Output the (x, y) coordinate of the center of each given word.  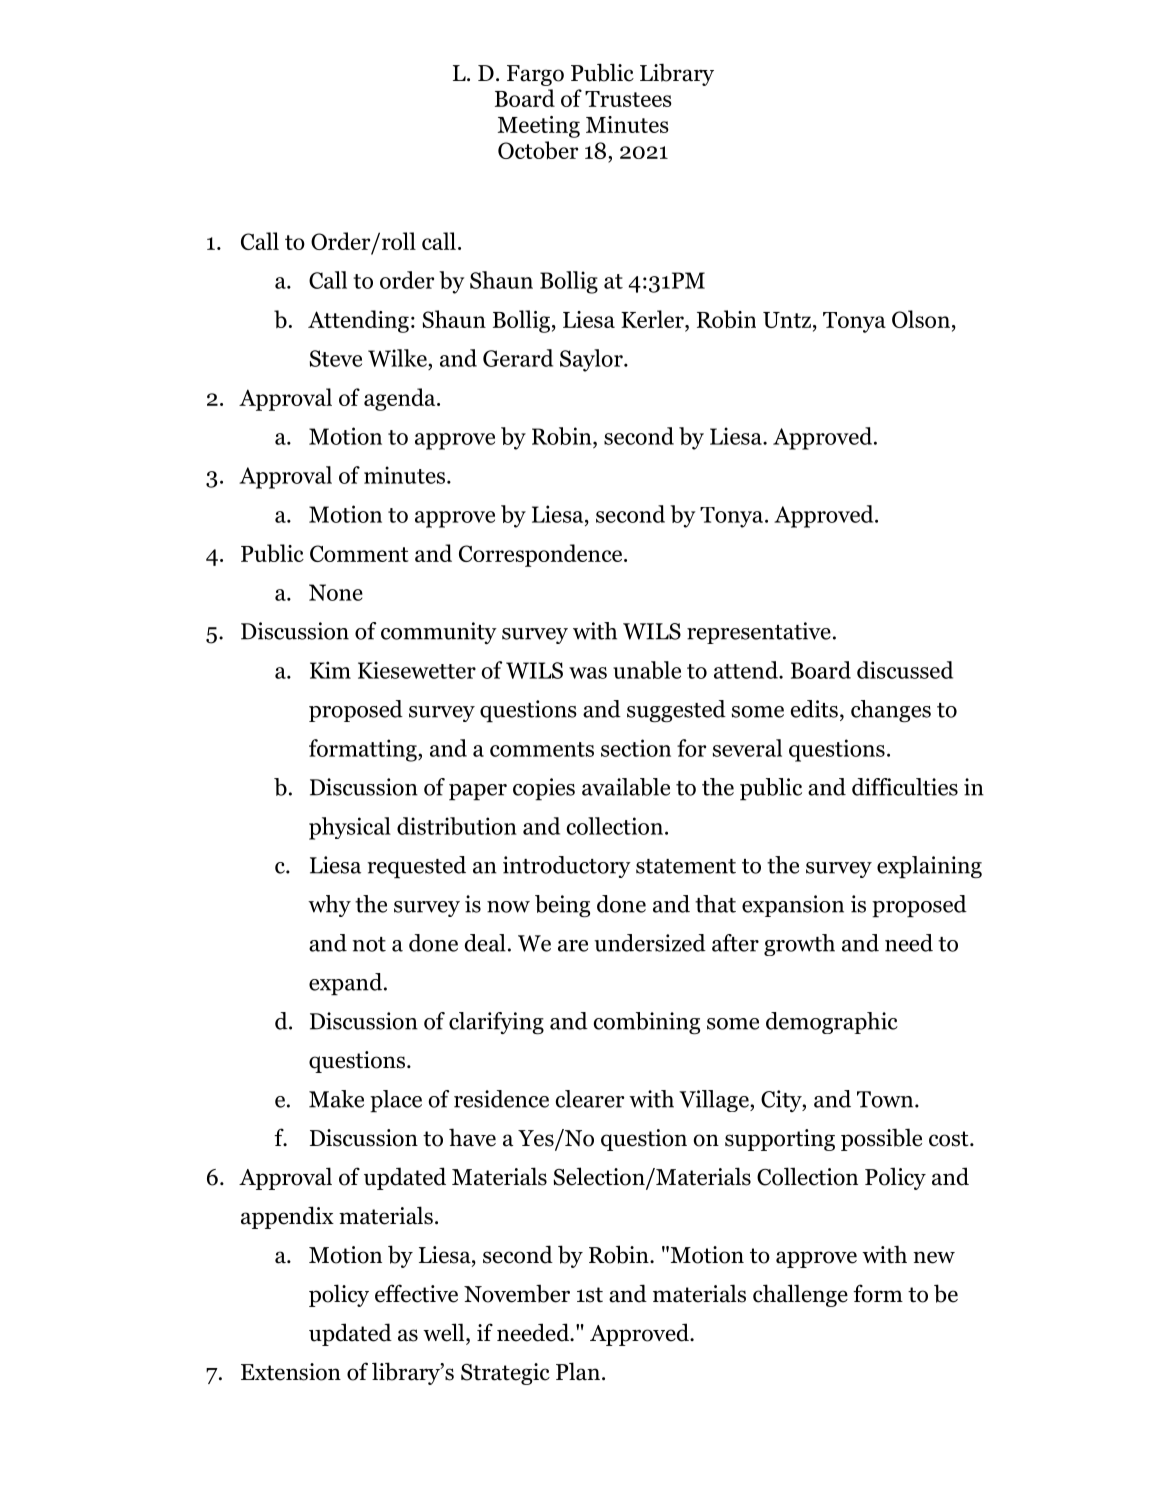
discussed (905, 670)
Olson (921, 319)
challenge (800, 1295)
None (336, 592)
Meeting (539, 127)
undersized (650, 943)
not (369, 944)
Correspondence (542, 555)
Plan (578, 1371)
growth (799, 945)
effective (416, 1293)
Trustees (628, 99)
